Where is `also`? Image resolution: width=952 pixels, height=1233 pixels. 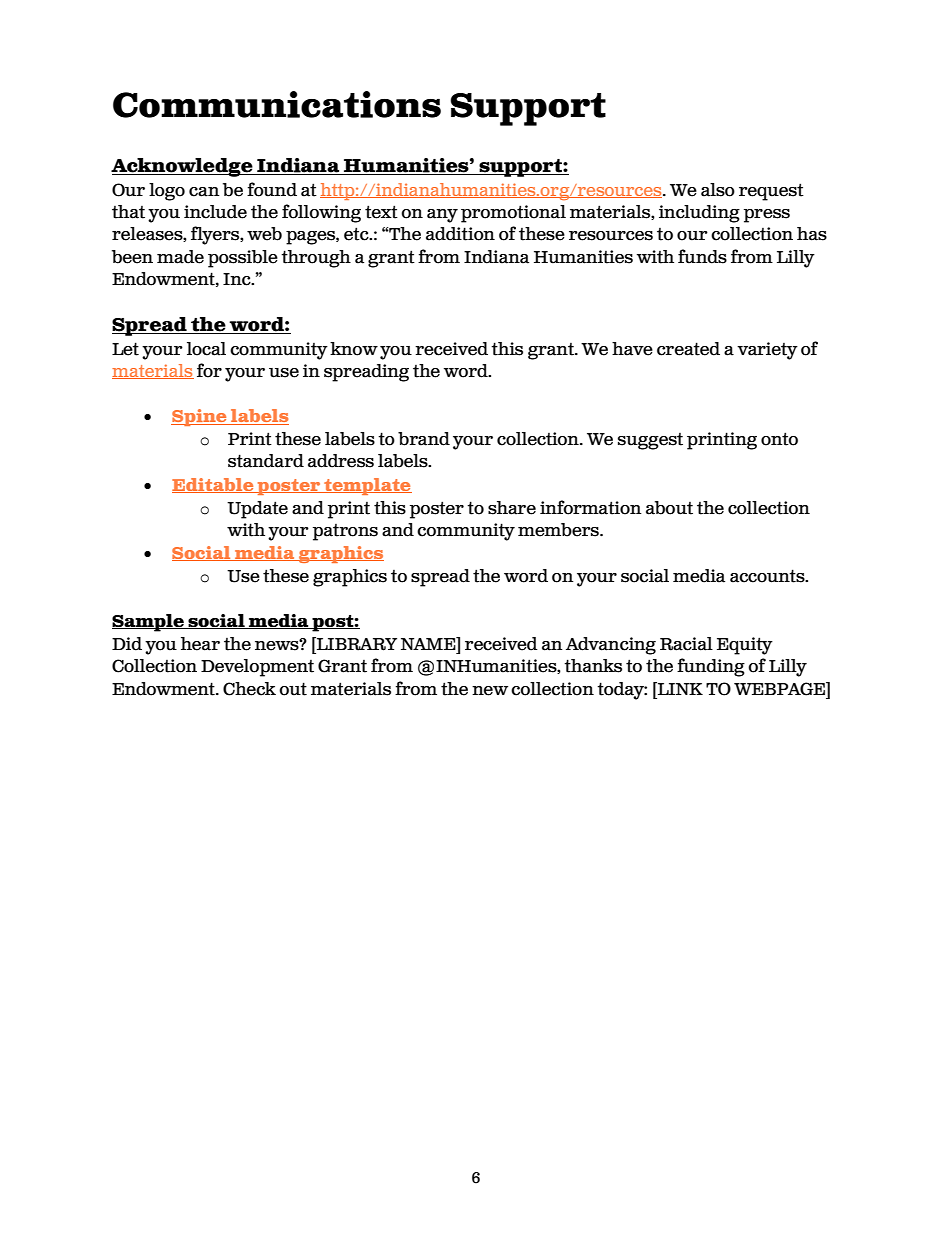
also is located at coordinates (718, 190).
